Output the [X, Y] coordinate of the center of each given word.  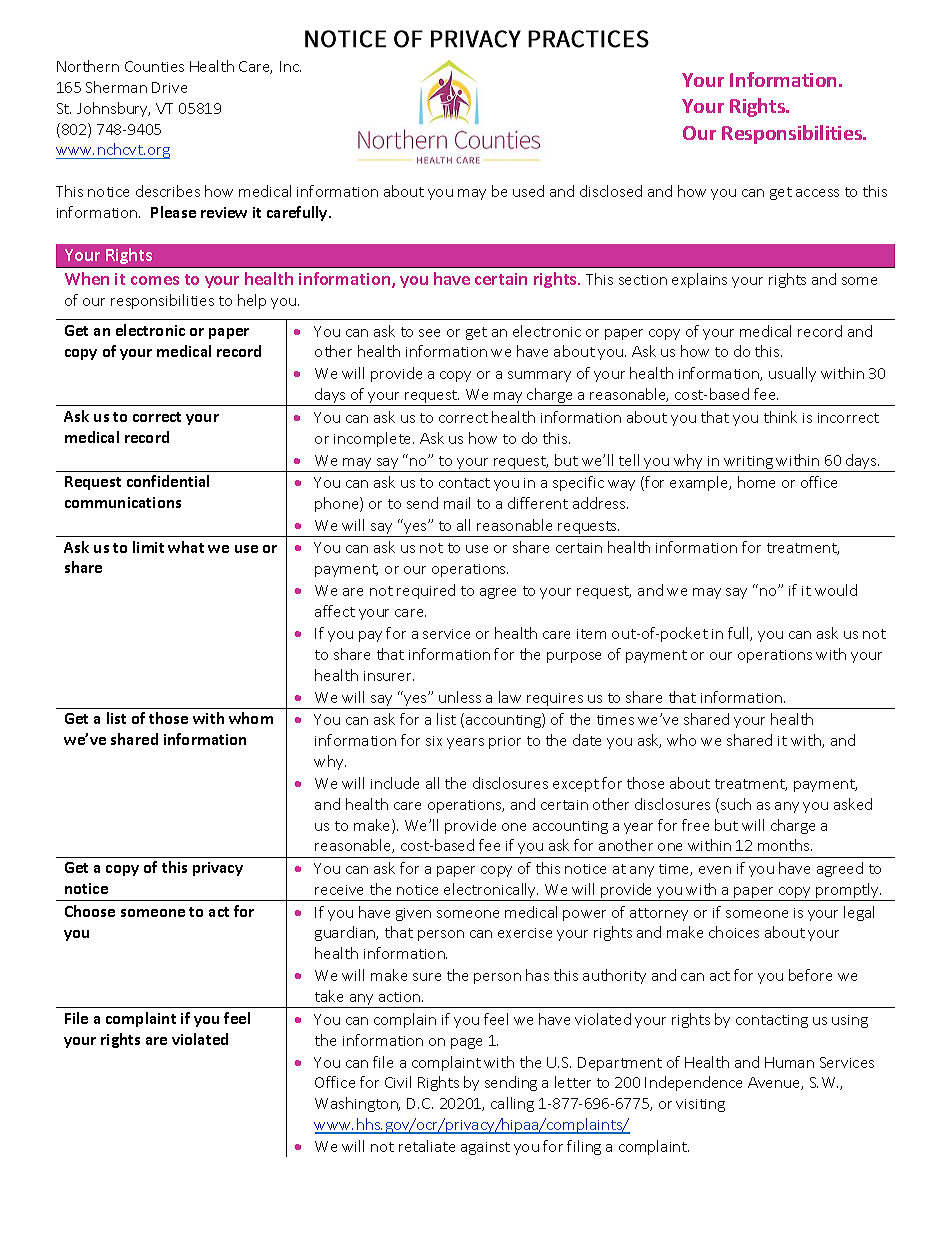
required [426, 591]
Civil [398, 1082]
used [528, 191]
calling [512, 1104]
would [836, 590]
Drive [169, 87]
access [817, 193]
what [186, 547]
